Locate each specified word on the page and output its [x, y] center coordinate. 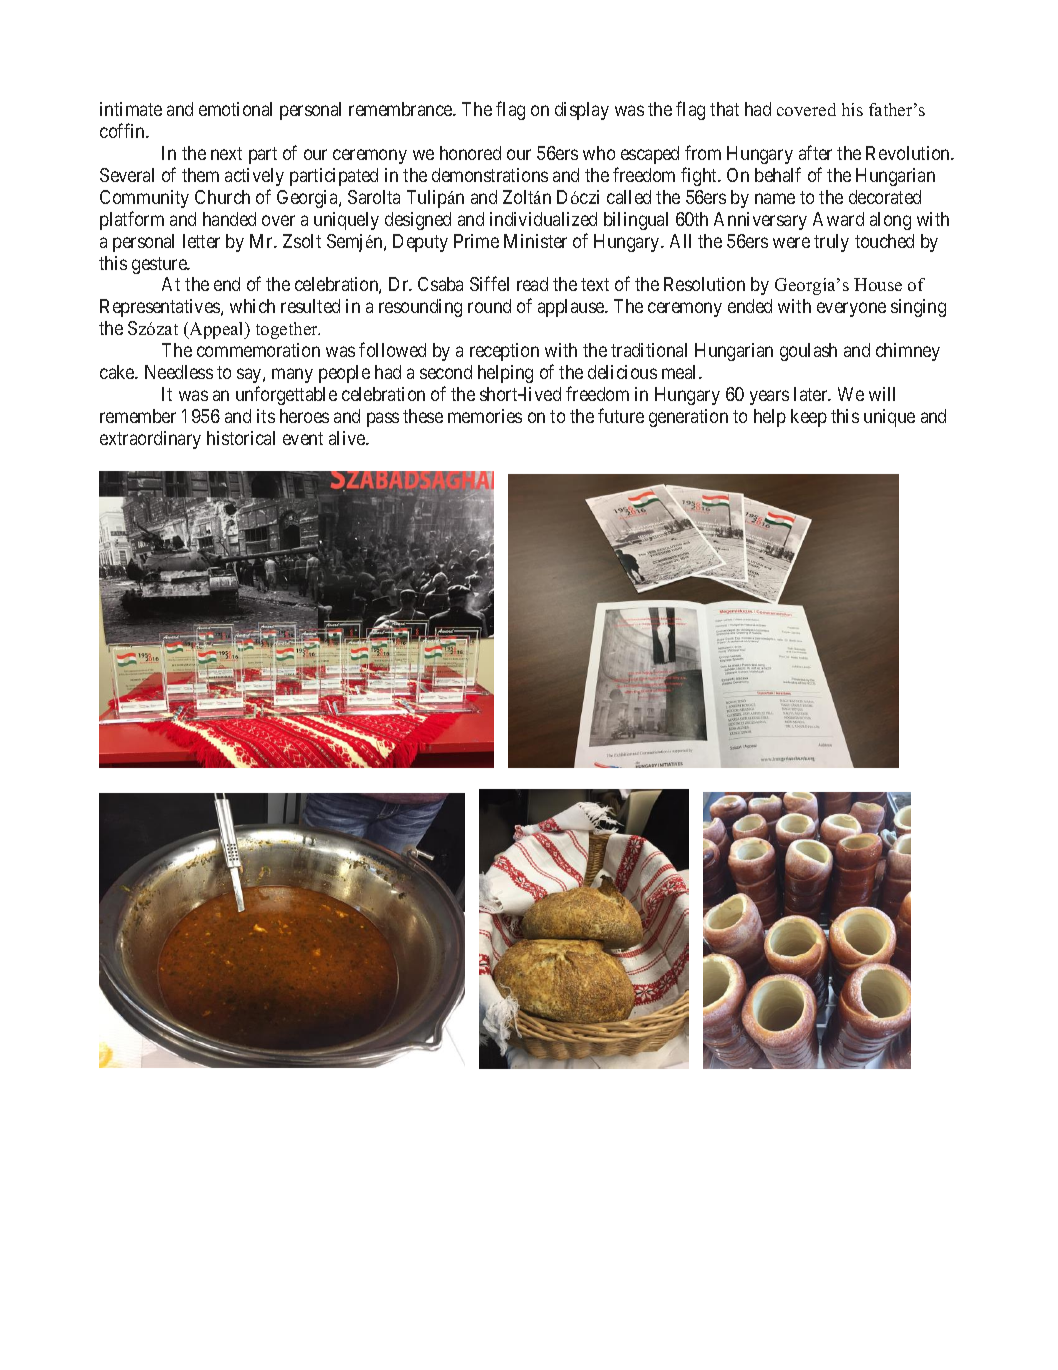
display [582, 111]
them [200, 175]
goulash [808, 352]
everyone [851, 310]
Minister [535, 241]
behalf [778, 174]
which [252, 306]
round [489, 306]
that [724, 109]
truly [831, 243]
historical [241, 438]
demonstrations [490, 175]
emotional [235, 109]
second [446, 372]
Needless [179, 372]
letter [201, 241]
